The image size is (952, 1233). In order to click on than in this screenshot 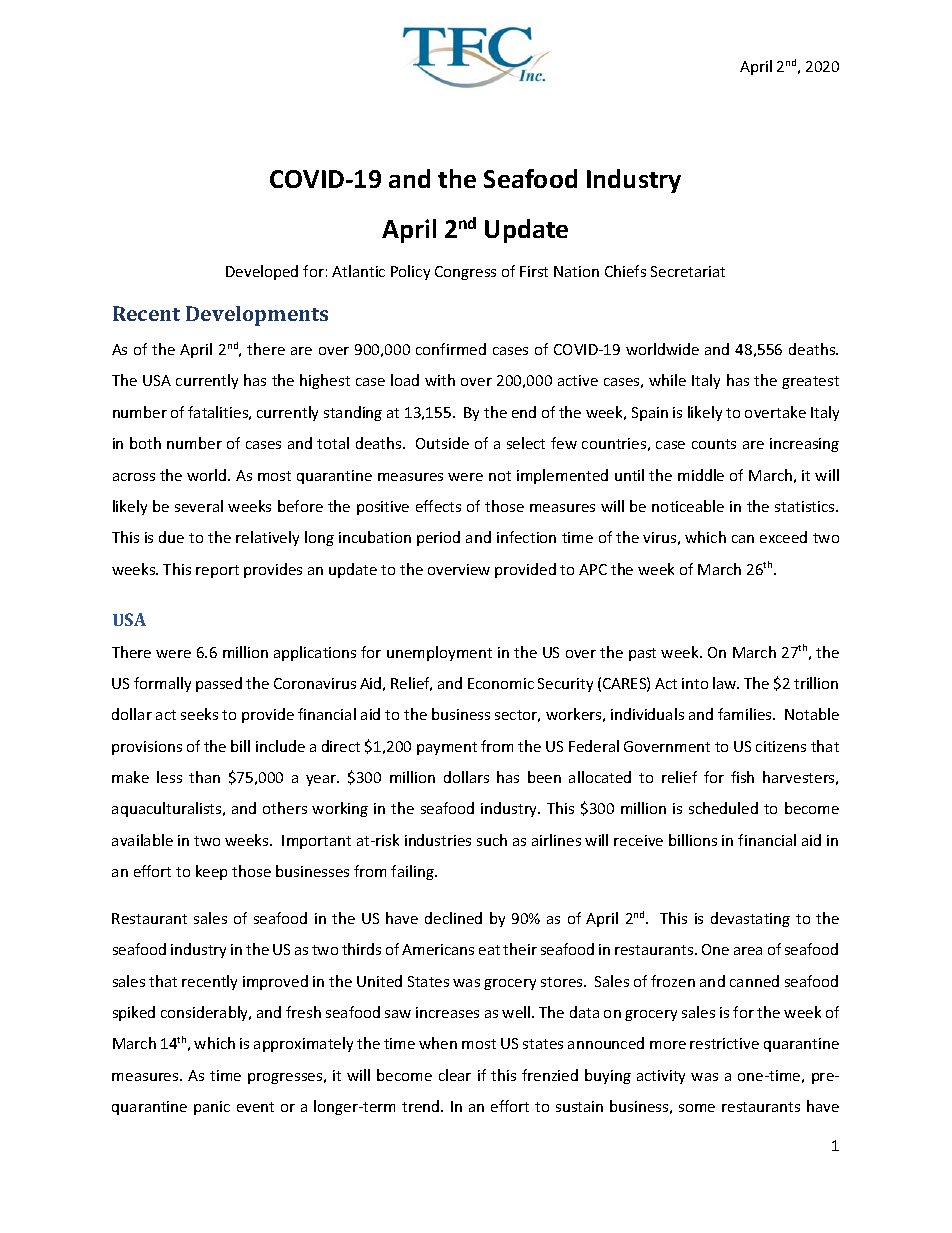, I will do `click(204, 777)`.
